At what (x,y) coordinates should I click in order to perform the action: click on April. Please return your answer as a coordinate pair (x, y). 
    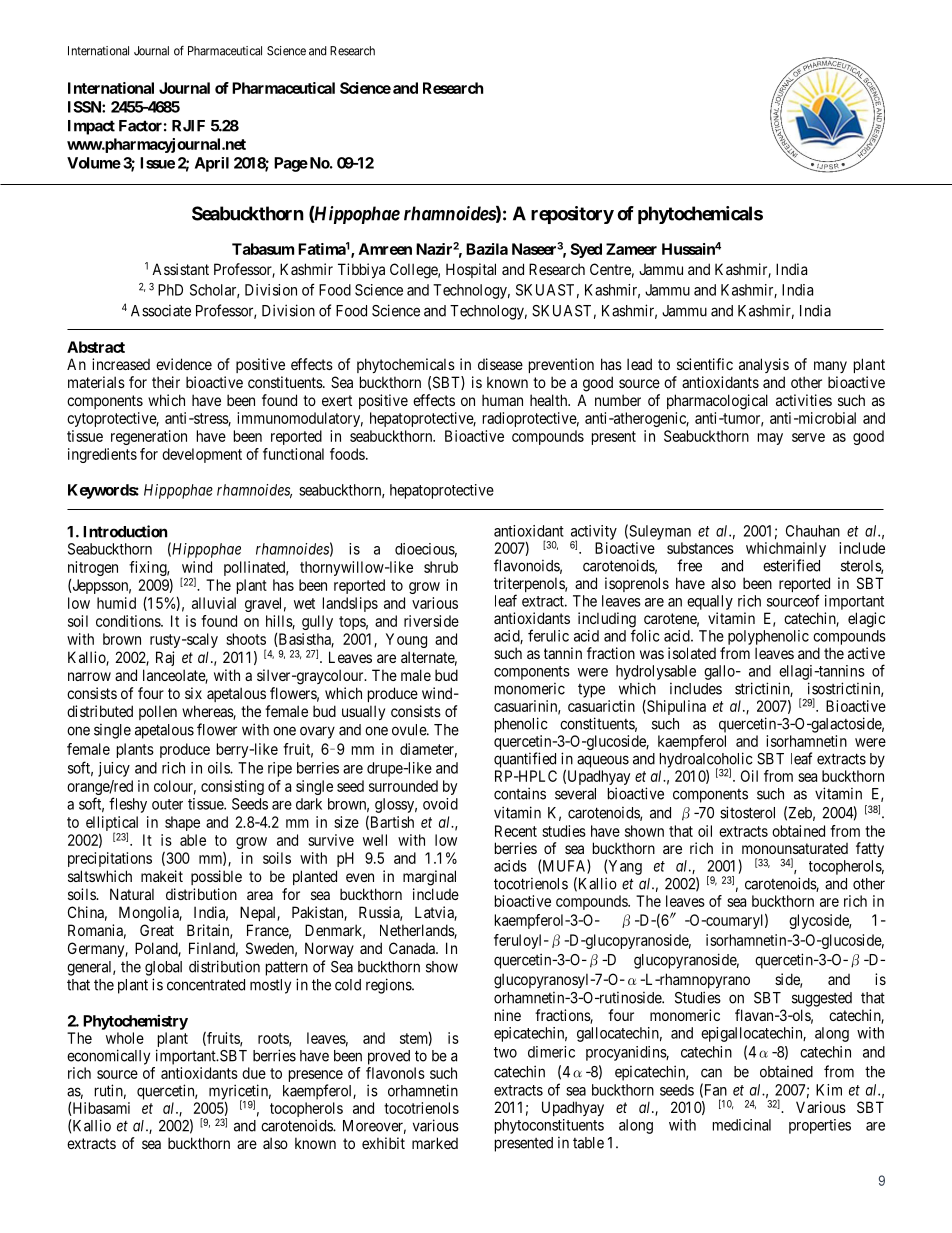
    Looking at the image, I should click on (212, 164).
